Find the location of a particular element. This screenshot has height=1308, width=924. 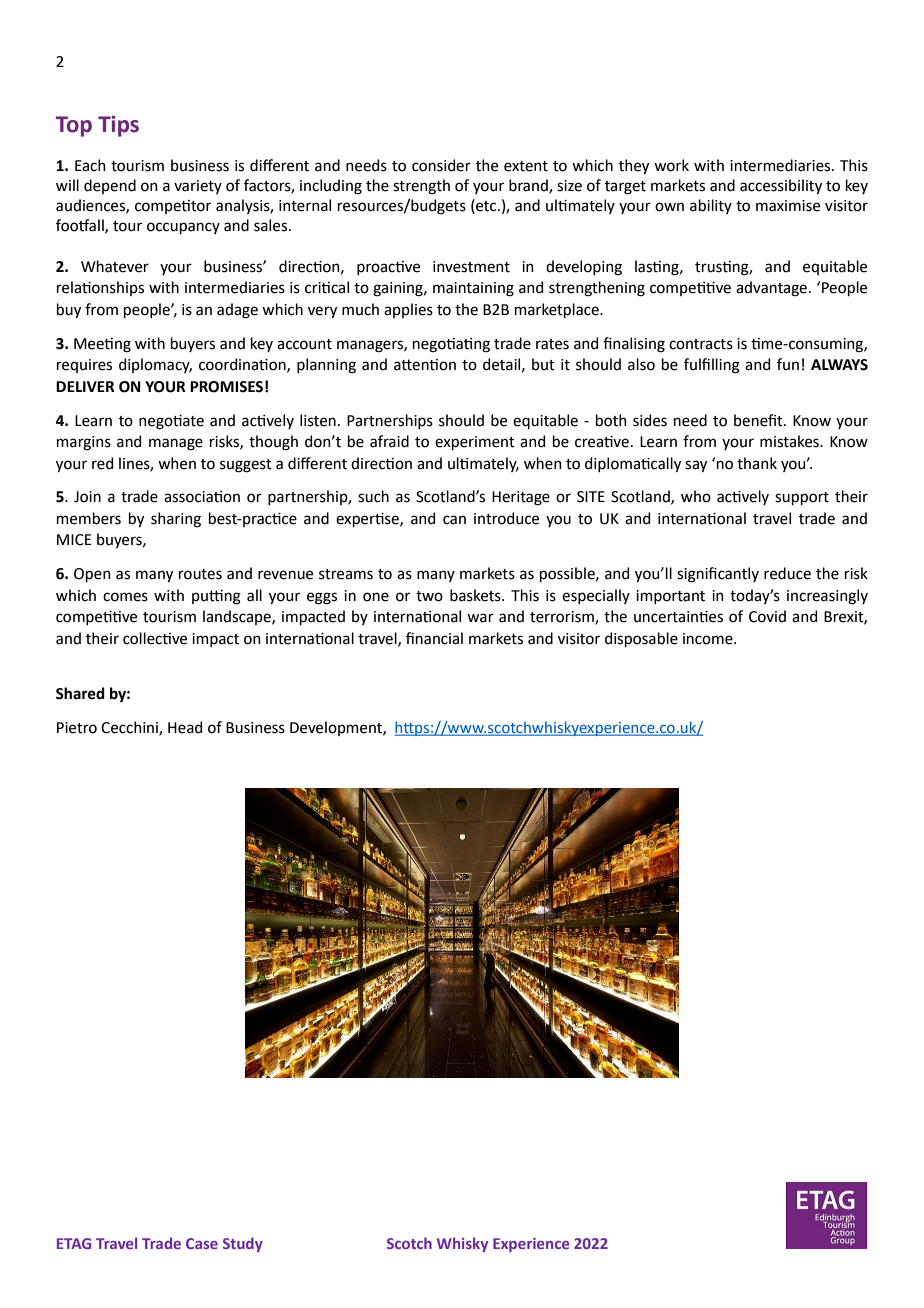

Study is located at coordinates (243, 1244).
